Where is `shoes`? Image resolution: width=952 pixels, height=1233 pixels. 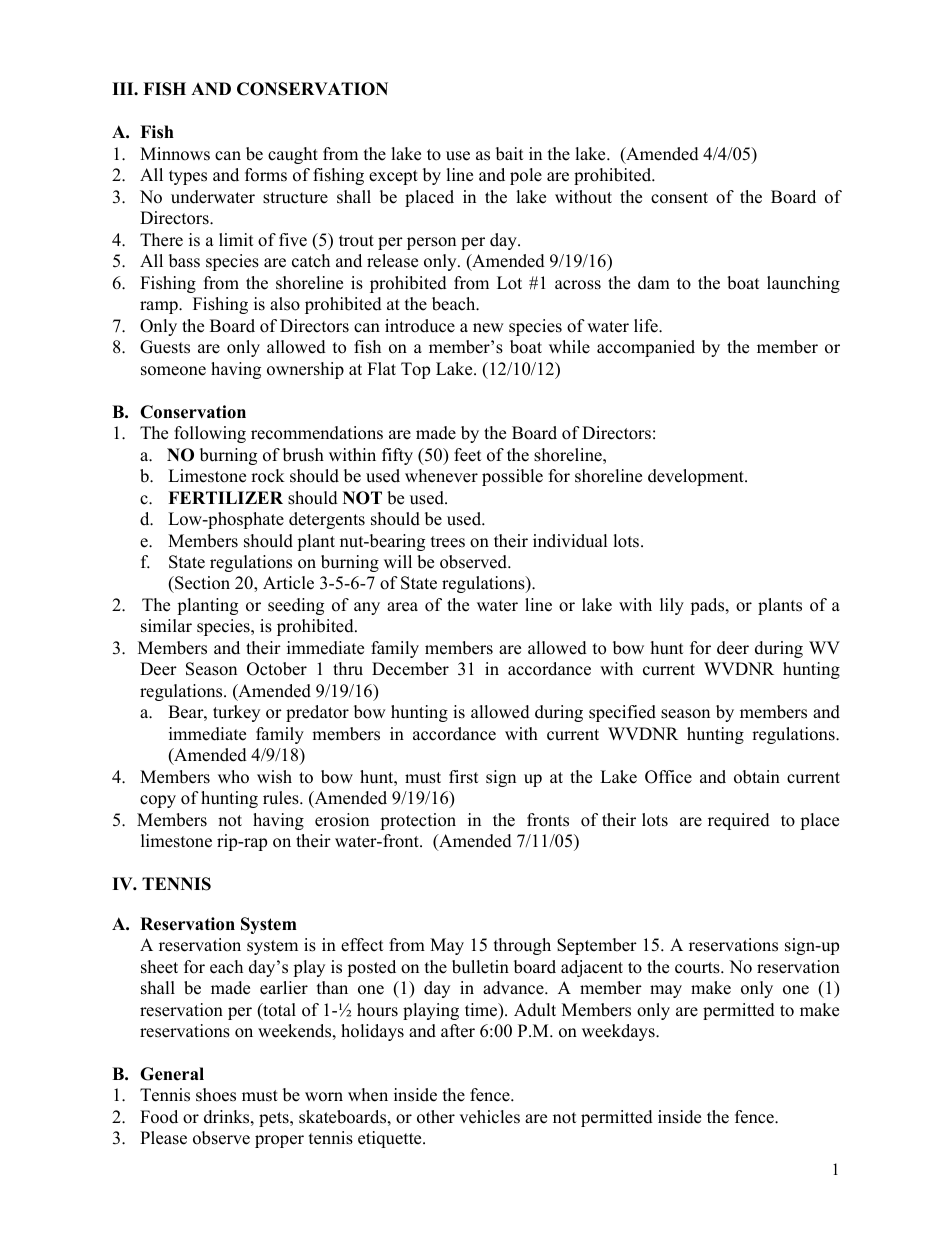 shoes is located at coordinates (216, 1095).
